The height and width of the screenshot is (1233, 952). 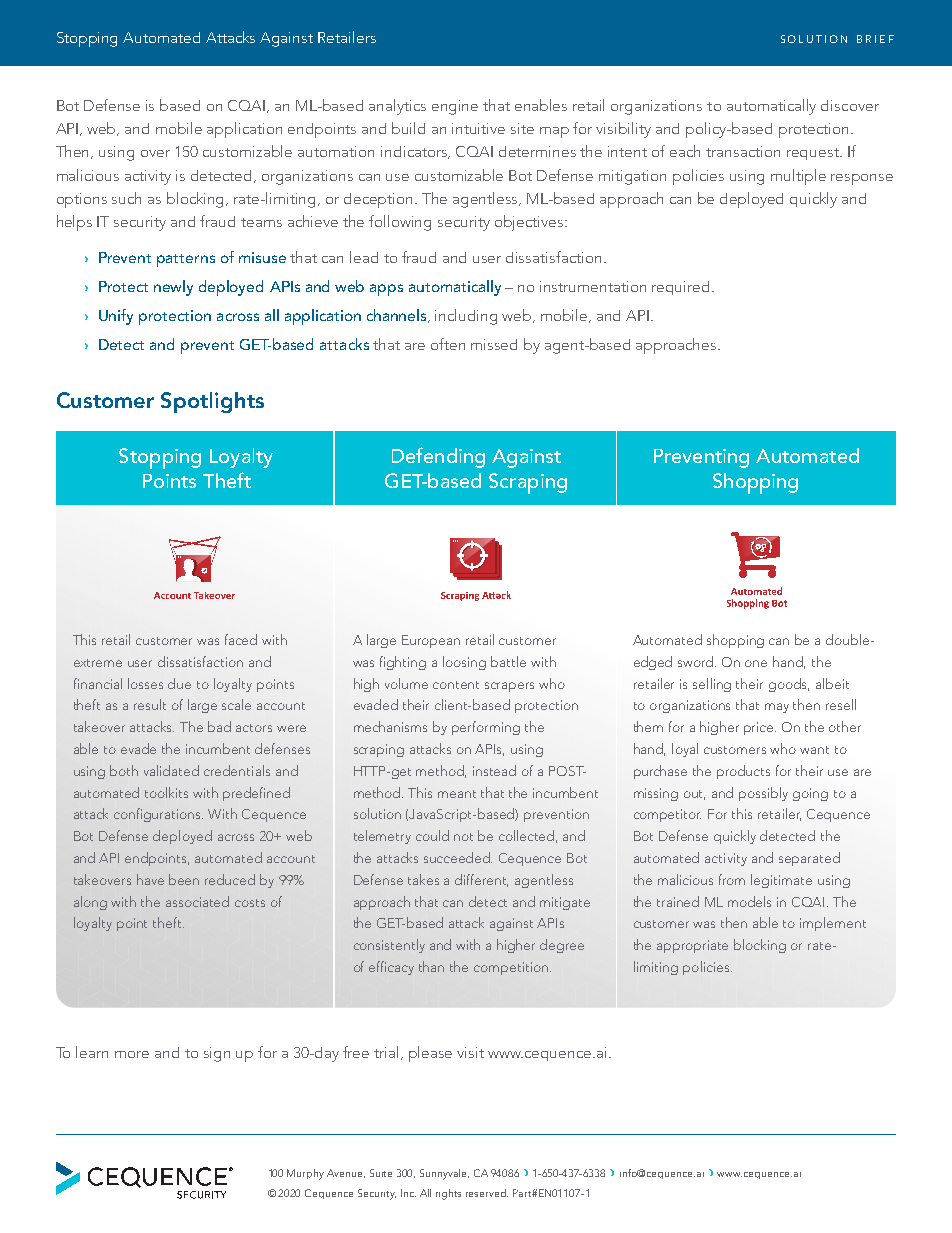 I want to click on engine, so click(x=455, y=107).
